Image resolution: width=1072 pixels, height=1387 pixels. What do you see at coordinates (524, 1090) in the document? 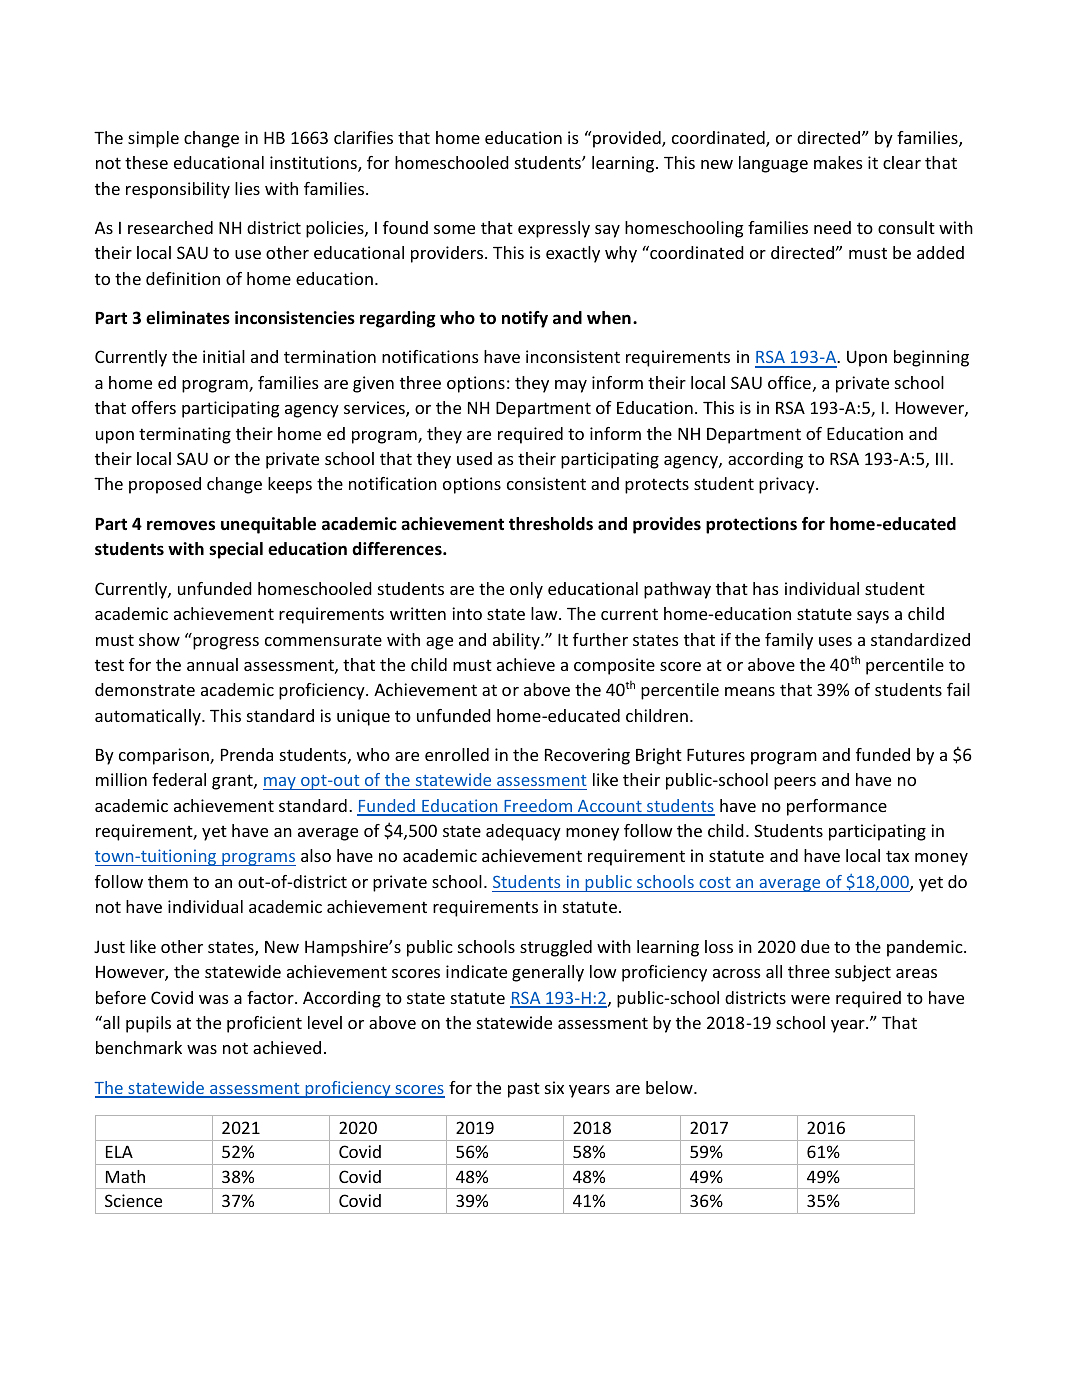
I see `past` at bounding box center [524, 1090].
